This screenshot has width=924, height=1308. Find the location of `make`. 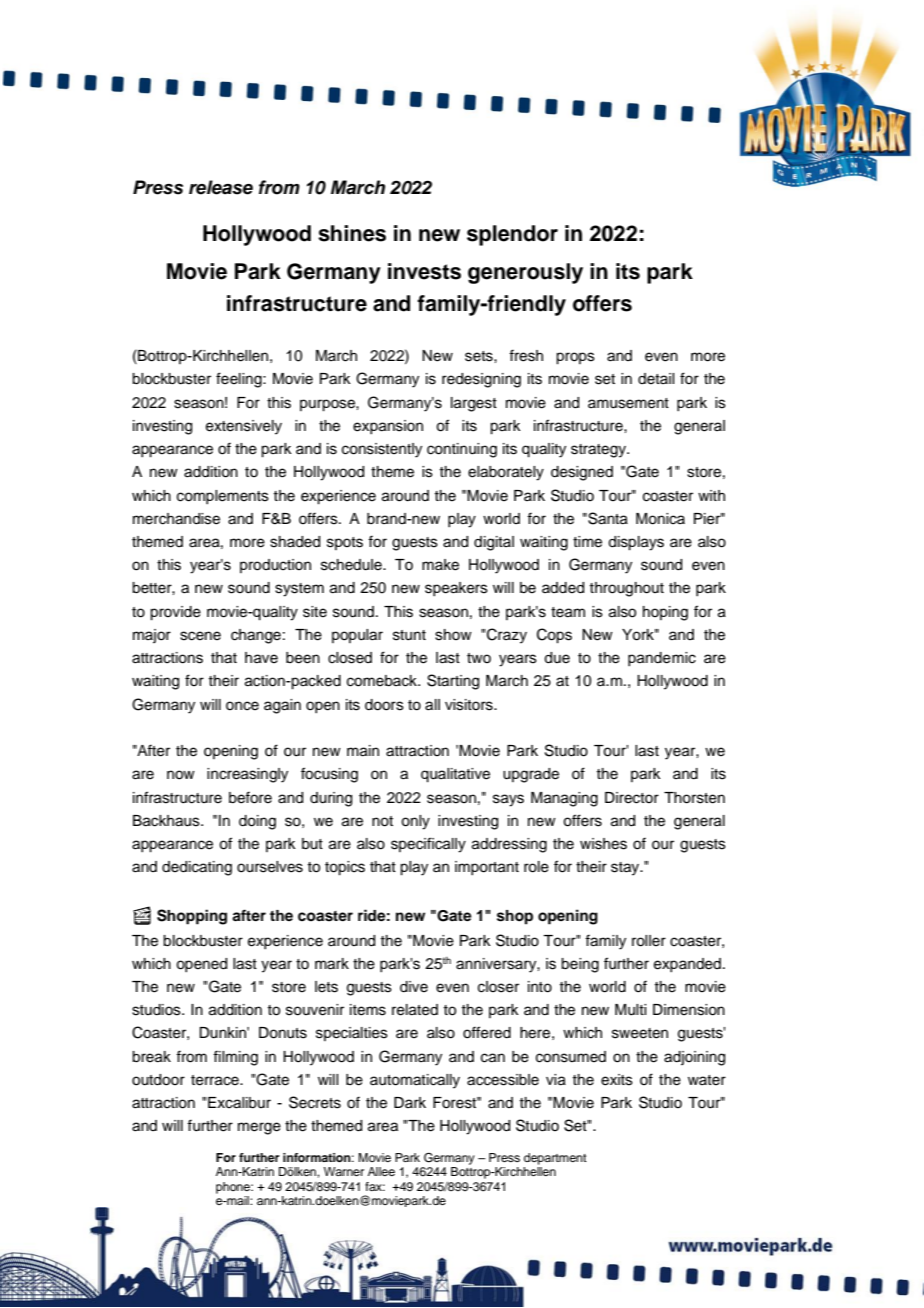

make is located at coordinates (440, 565).
